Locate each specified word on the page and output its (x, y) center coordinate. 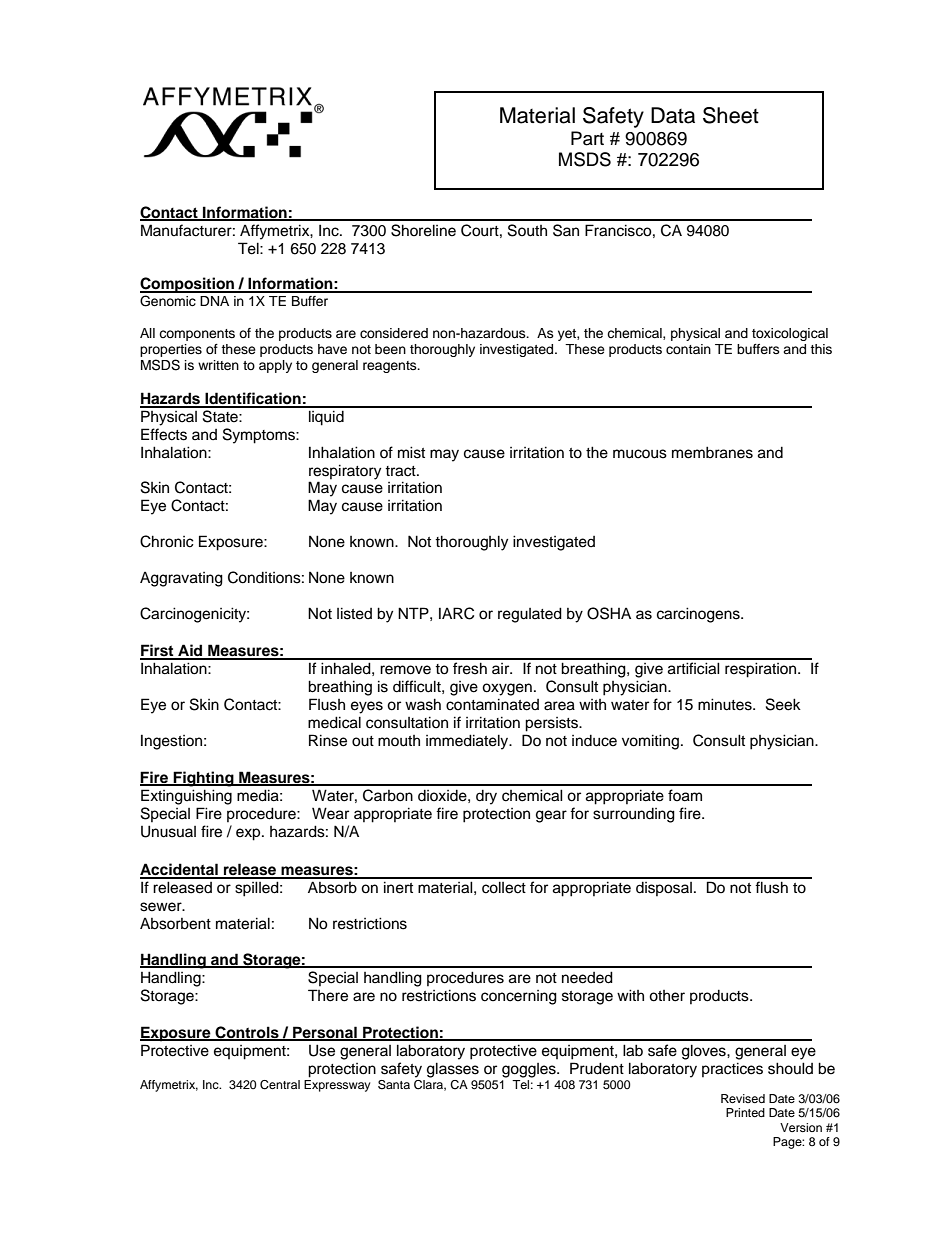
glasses (453, 1070)
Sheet (731, 115)
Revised (743, 1098)
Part (587, 138)
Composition (188, 285)
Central (280, 1085)
